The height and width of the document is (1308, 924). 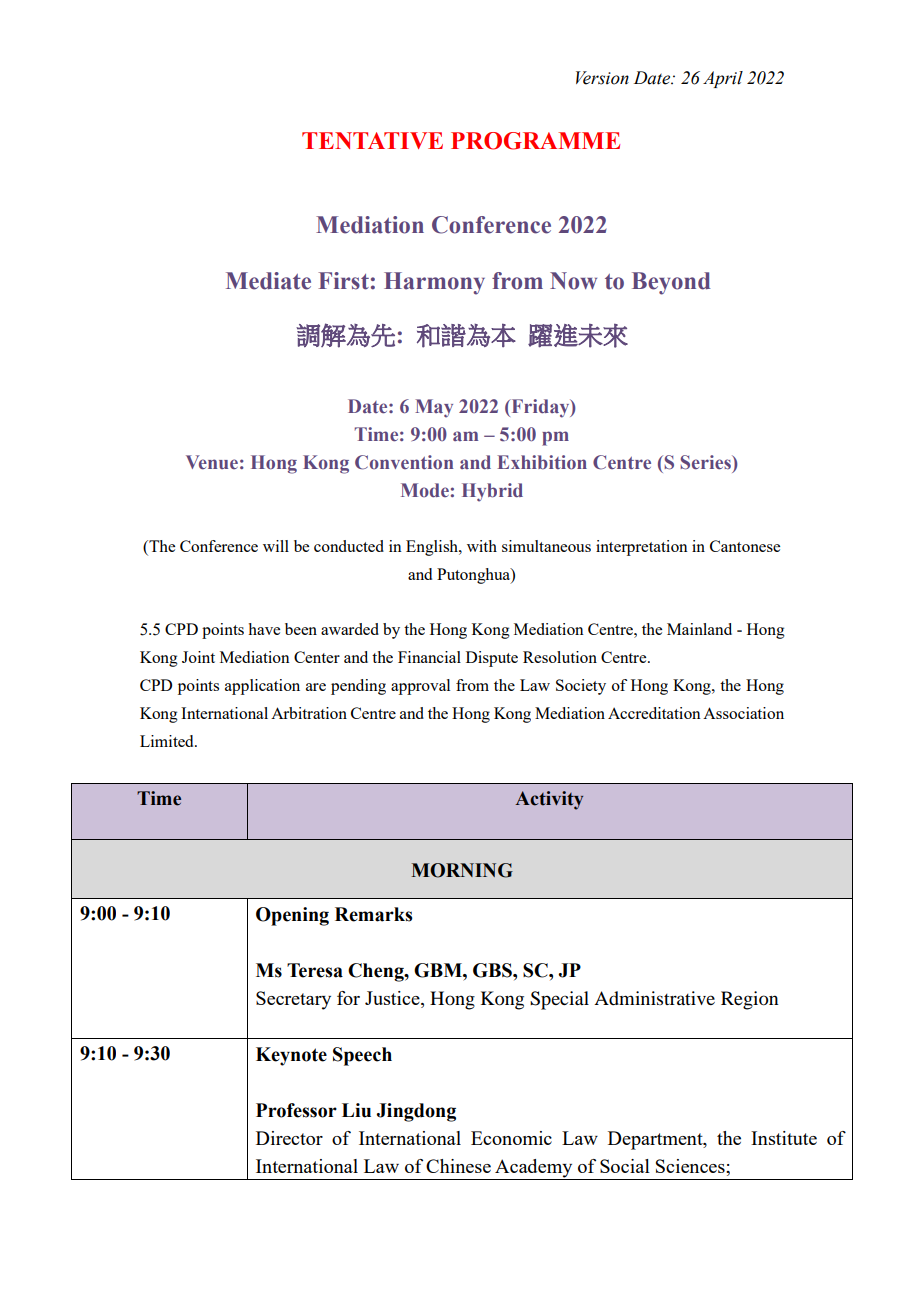 I want to click on approval, so click(x=420, y=687).
